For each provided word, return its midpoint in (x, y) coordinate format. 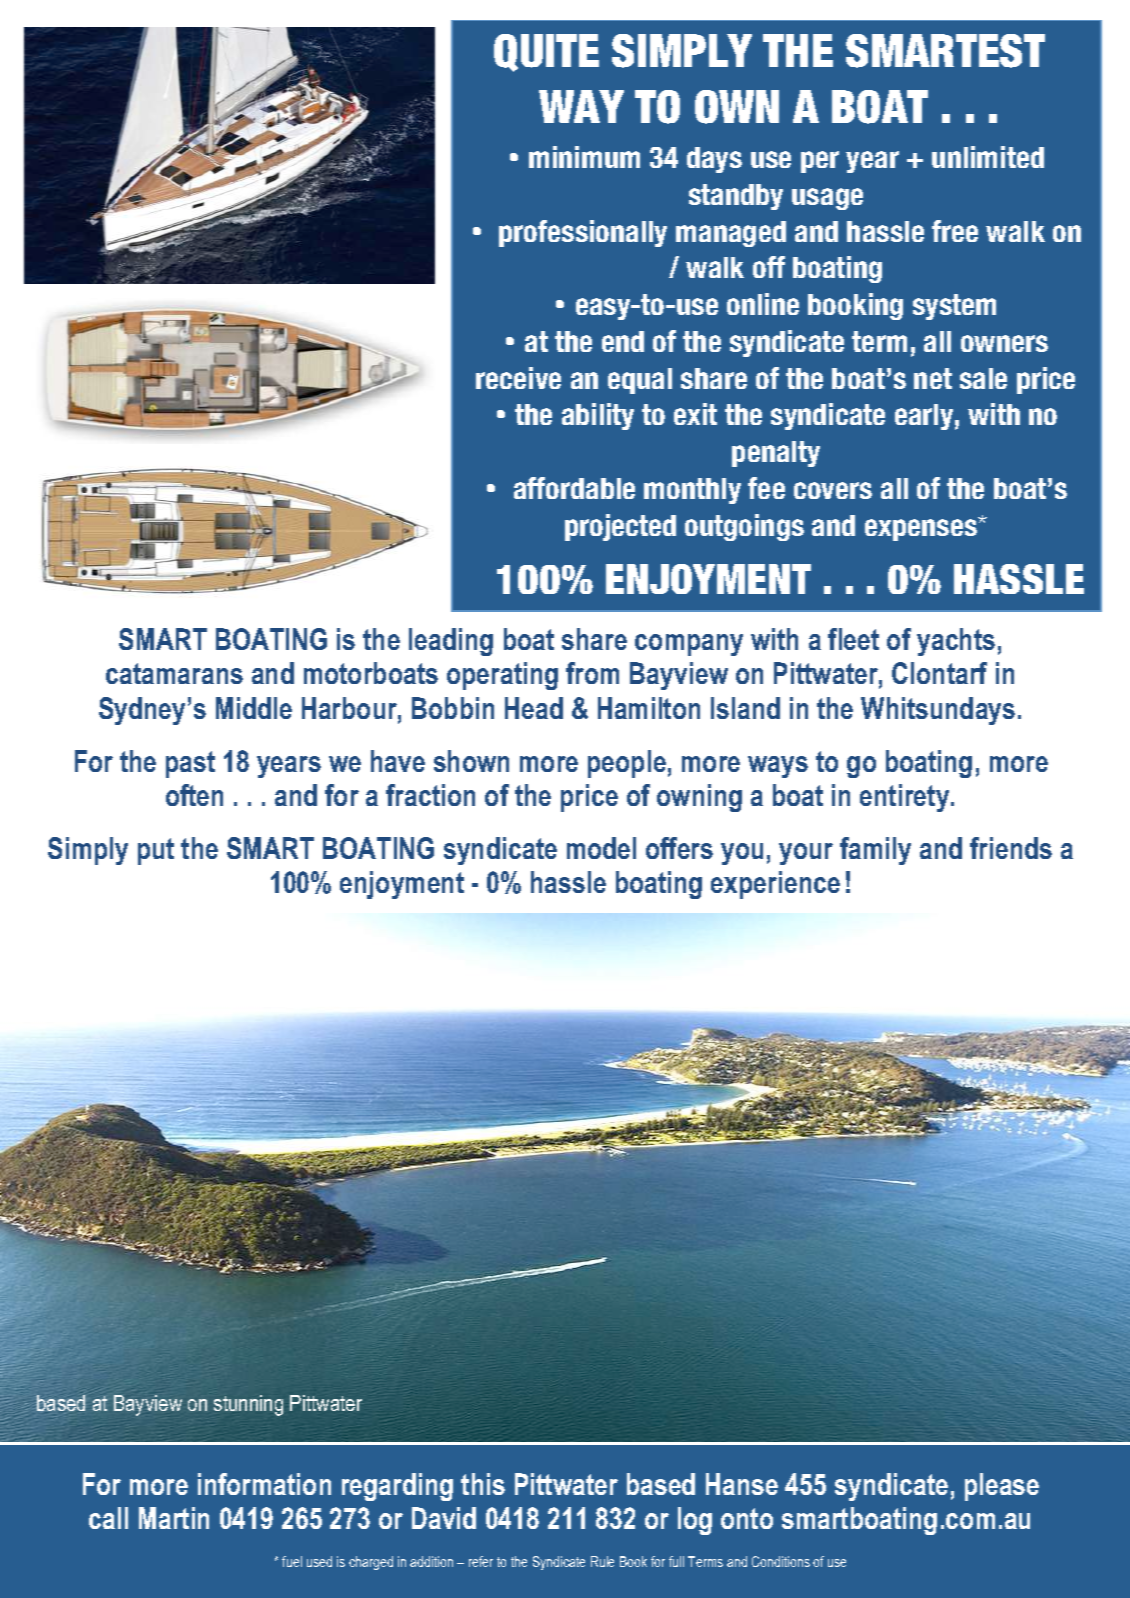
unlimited (988, 157)
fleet (853, 639)
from (592, 673)
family (875, 851)
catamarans (174, 673)
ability (598, 416)
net (933, 378)
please (1002, 1487)
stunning (248, 1405)
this (483, 1484)
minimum (584, 157)
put (156, 851)
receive (518, 378)
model (601, 848)
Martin (174, 1518)
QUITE (546, 53)
